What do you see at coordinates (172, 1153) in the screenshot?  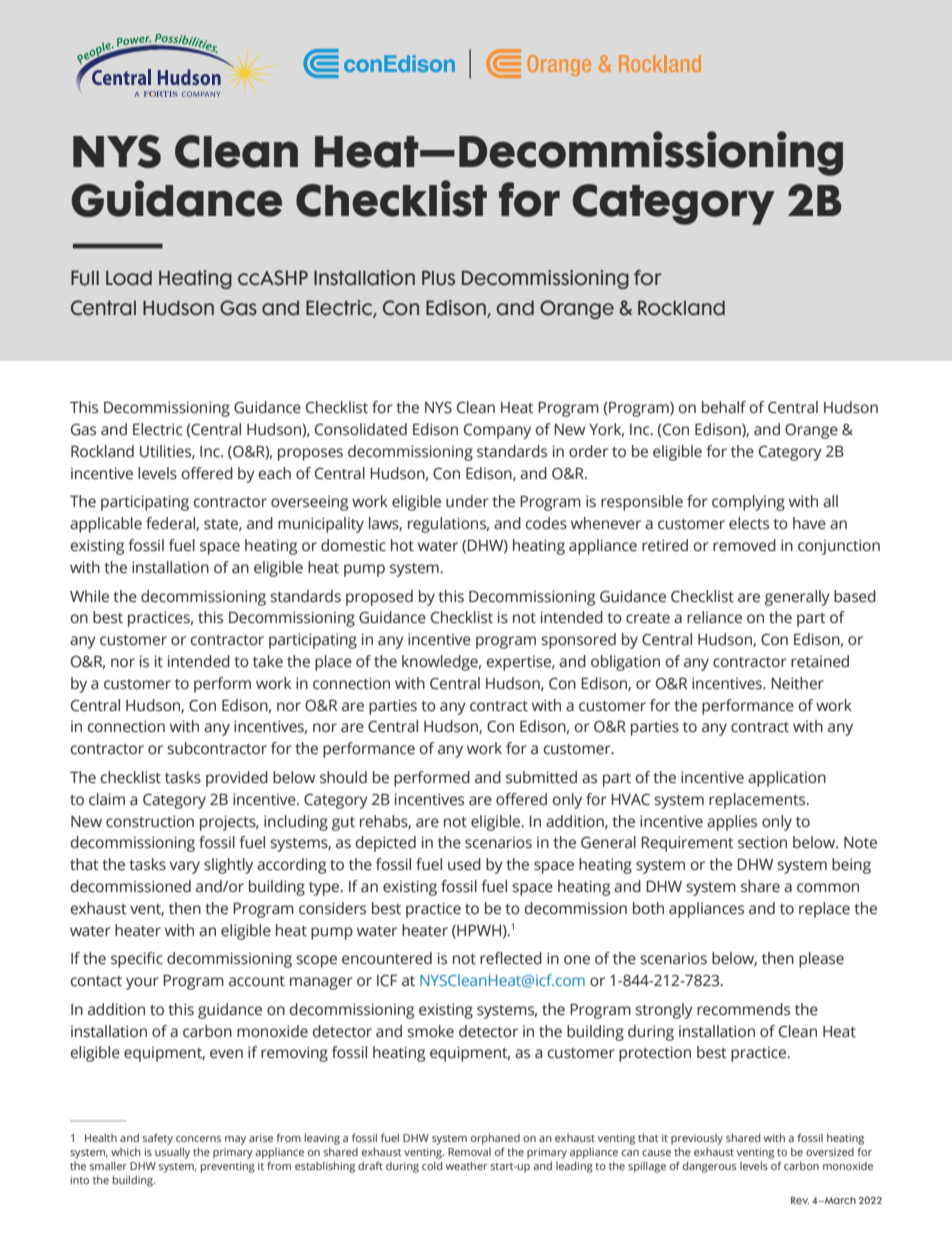 I see `usually` at bounding box center [172, 1153].
